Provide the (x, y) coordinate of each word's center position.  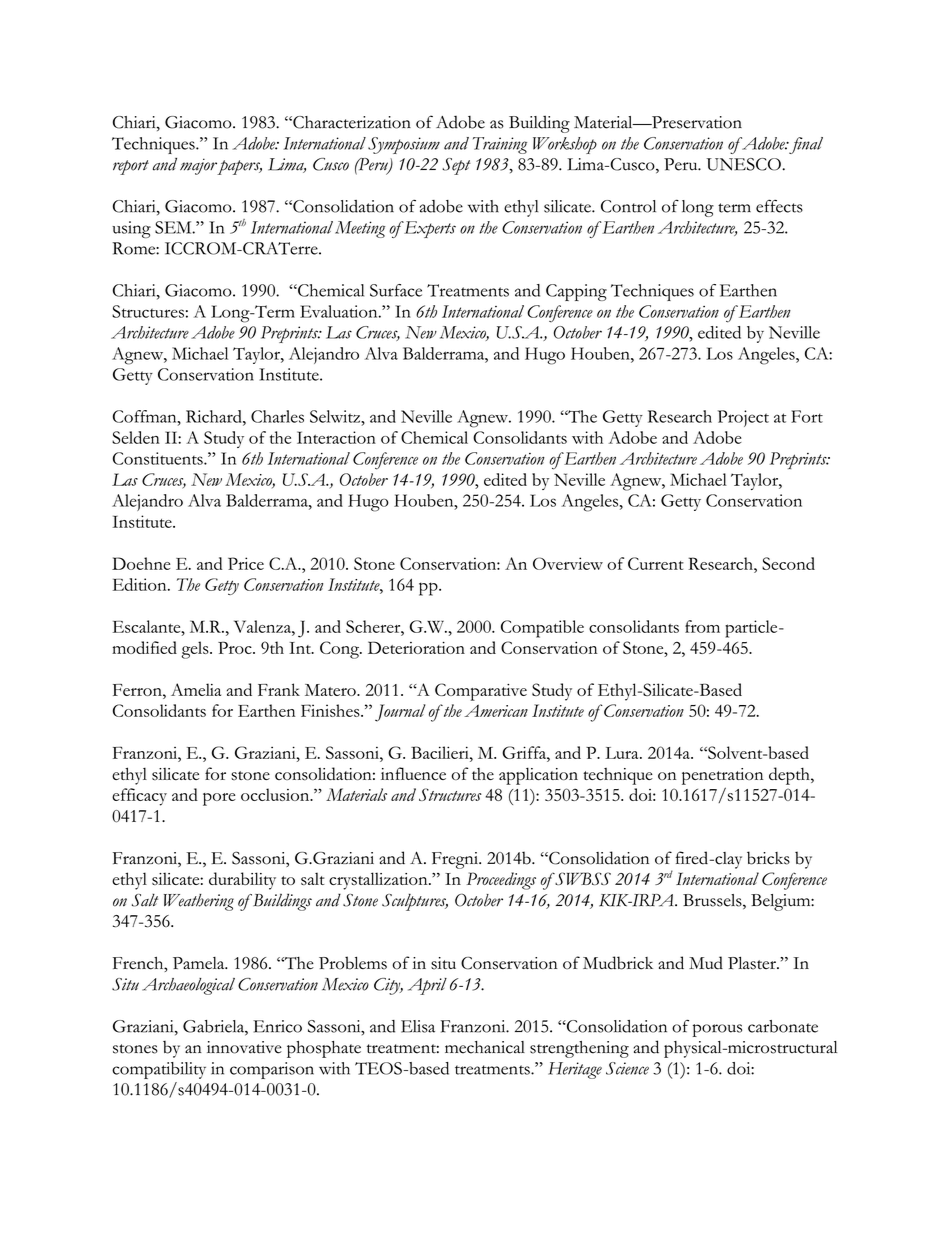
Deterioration (416, 647)
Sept (456, 166)
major (199, 166)
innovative (244, 1047)
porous (717, 1030)
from (702, 626)
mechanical (485, 1047)
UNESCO (744, 164)
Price (246, 563)
